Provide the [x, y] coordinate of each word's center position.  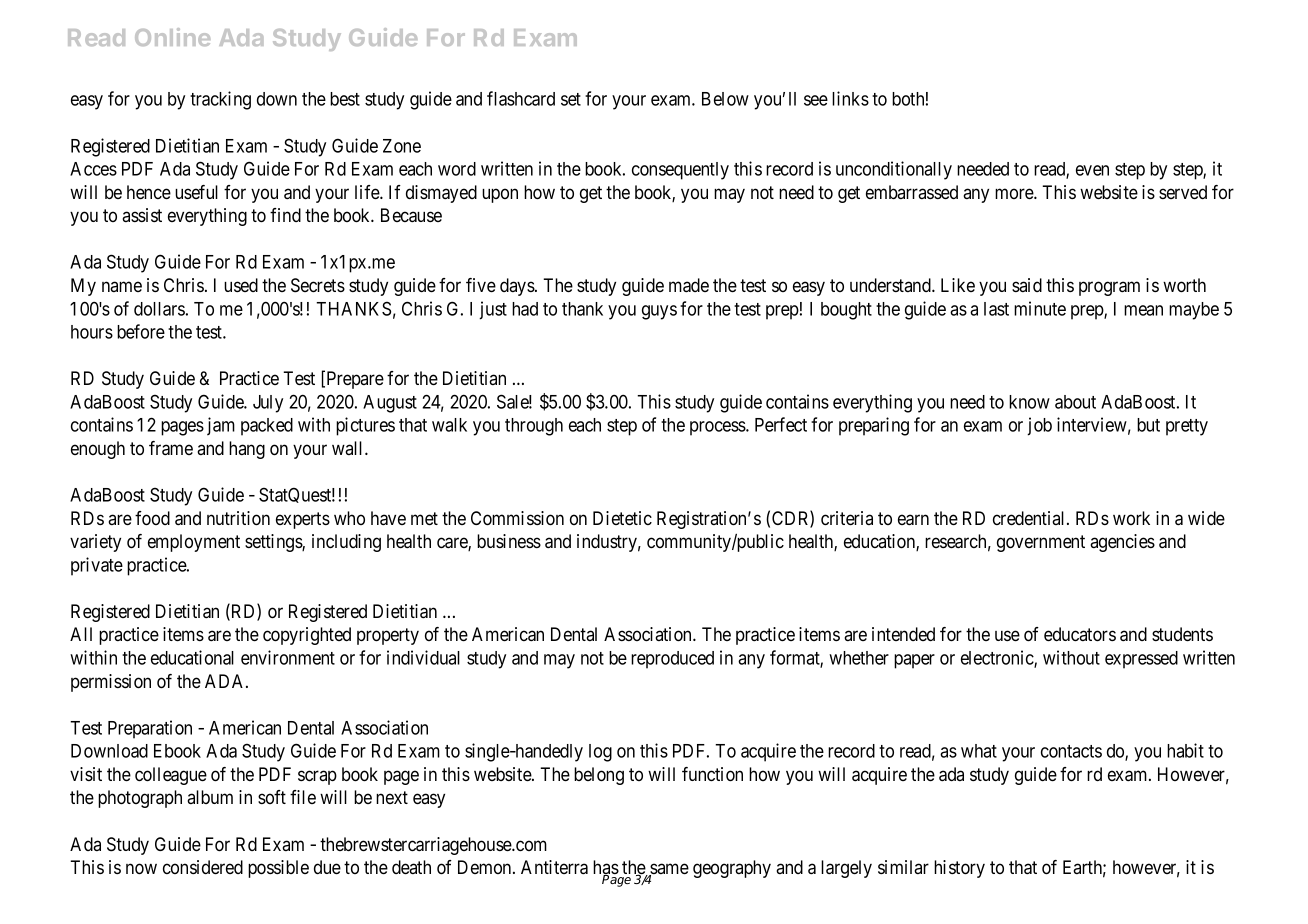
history [959, 869]
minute [1040, 308]
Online [172, 37]
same [668, 870]
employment [194, 543]
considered [203, 867]
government [1041, 543]
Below [725, 99]
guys [659, 312]
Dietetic [622, 518]
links [850, 98]
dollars [159, 309]
